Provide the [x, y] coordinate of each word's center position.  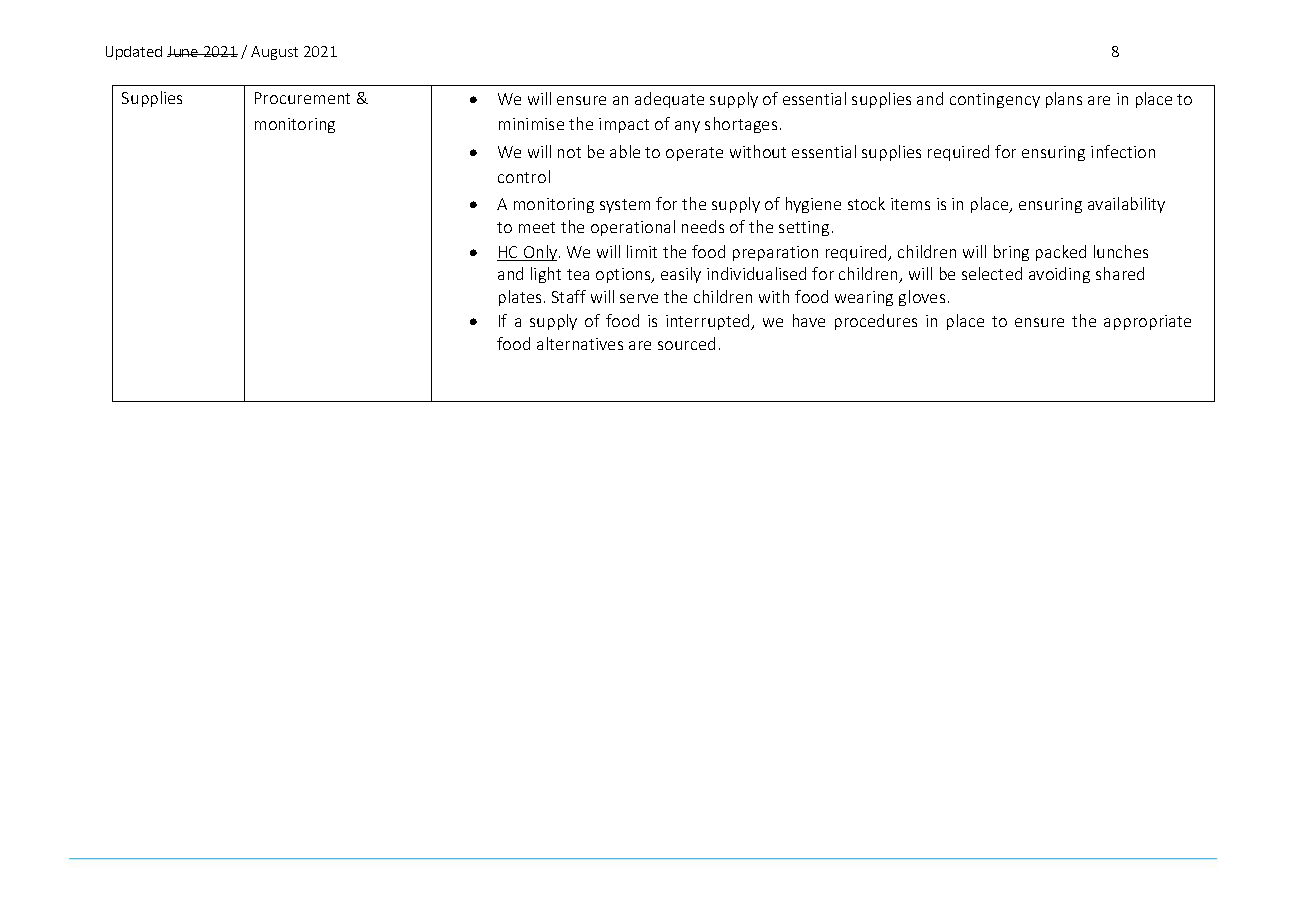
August [274, 53]
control [524, 176]
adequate [669, 100]
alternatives [580, 343]
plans [1064, 100]
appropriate [1147, 322]
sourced [686, 343]
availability [1126, 205]
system [625, 206]
